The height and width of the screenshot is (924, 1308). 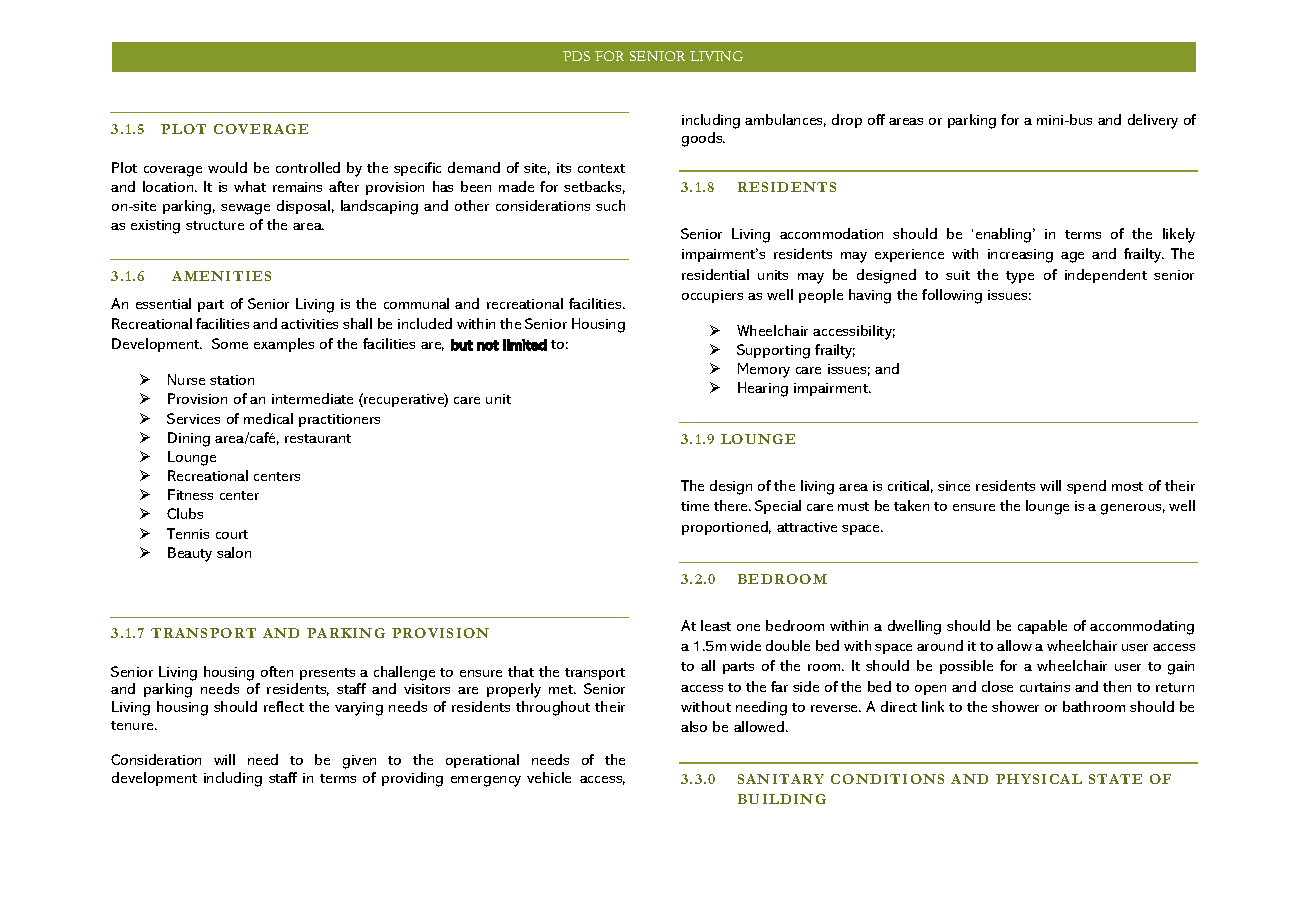 What do you see at coordinates (576, 56) in the screenshot?
I see `PDS` at bounding box center [576, 56].
